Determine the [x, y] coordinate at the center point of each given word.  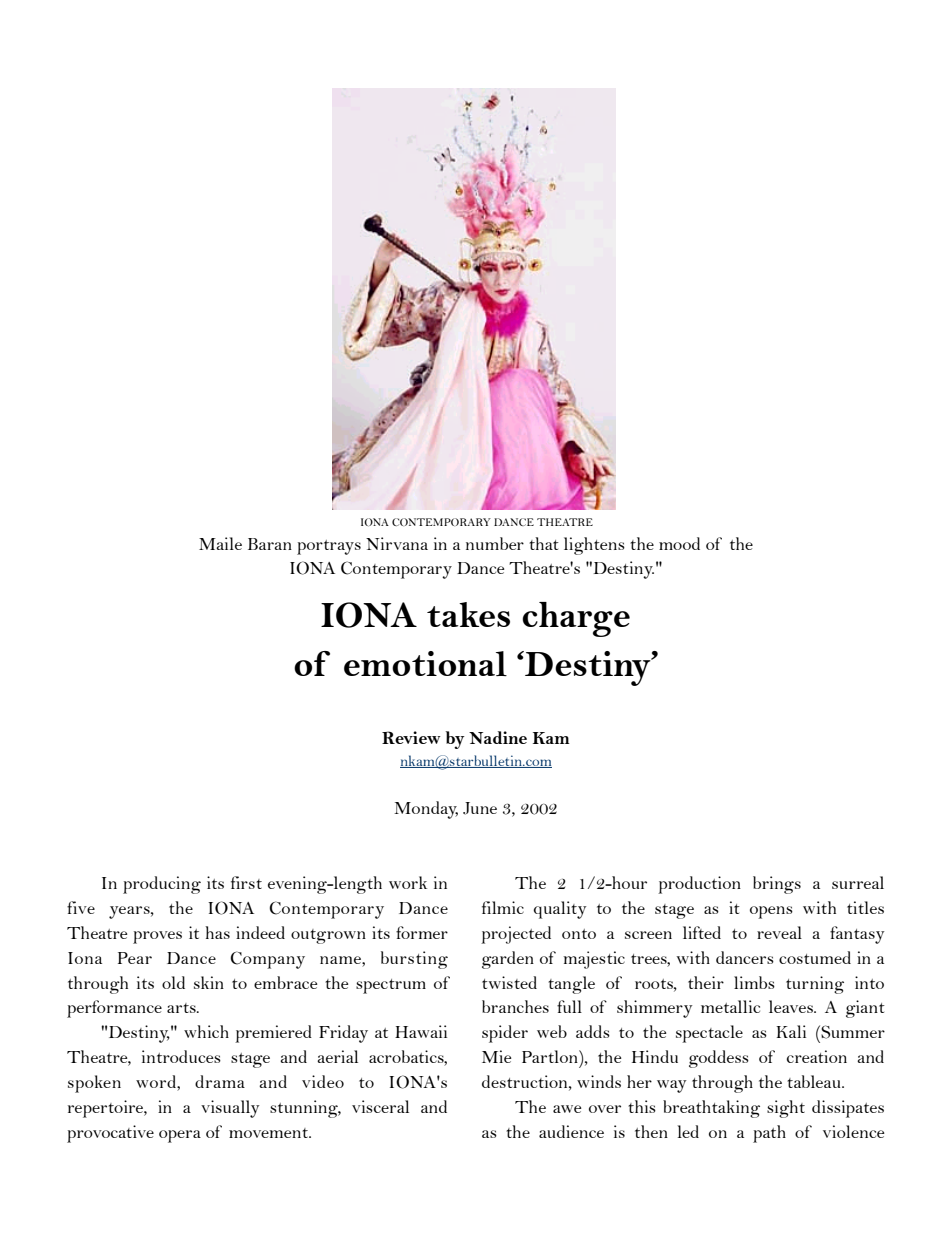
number [495, 543]
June [480, 808]
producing [162, 885]
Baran [270, 544]
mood [679, 543]
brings [777, 885]
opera [180, 1136]
